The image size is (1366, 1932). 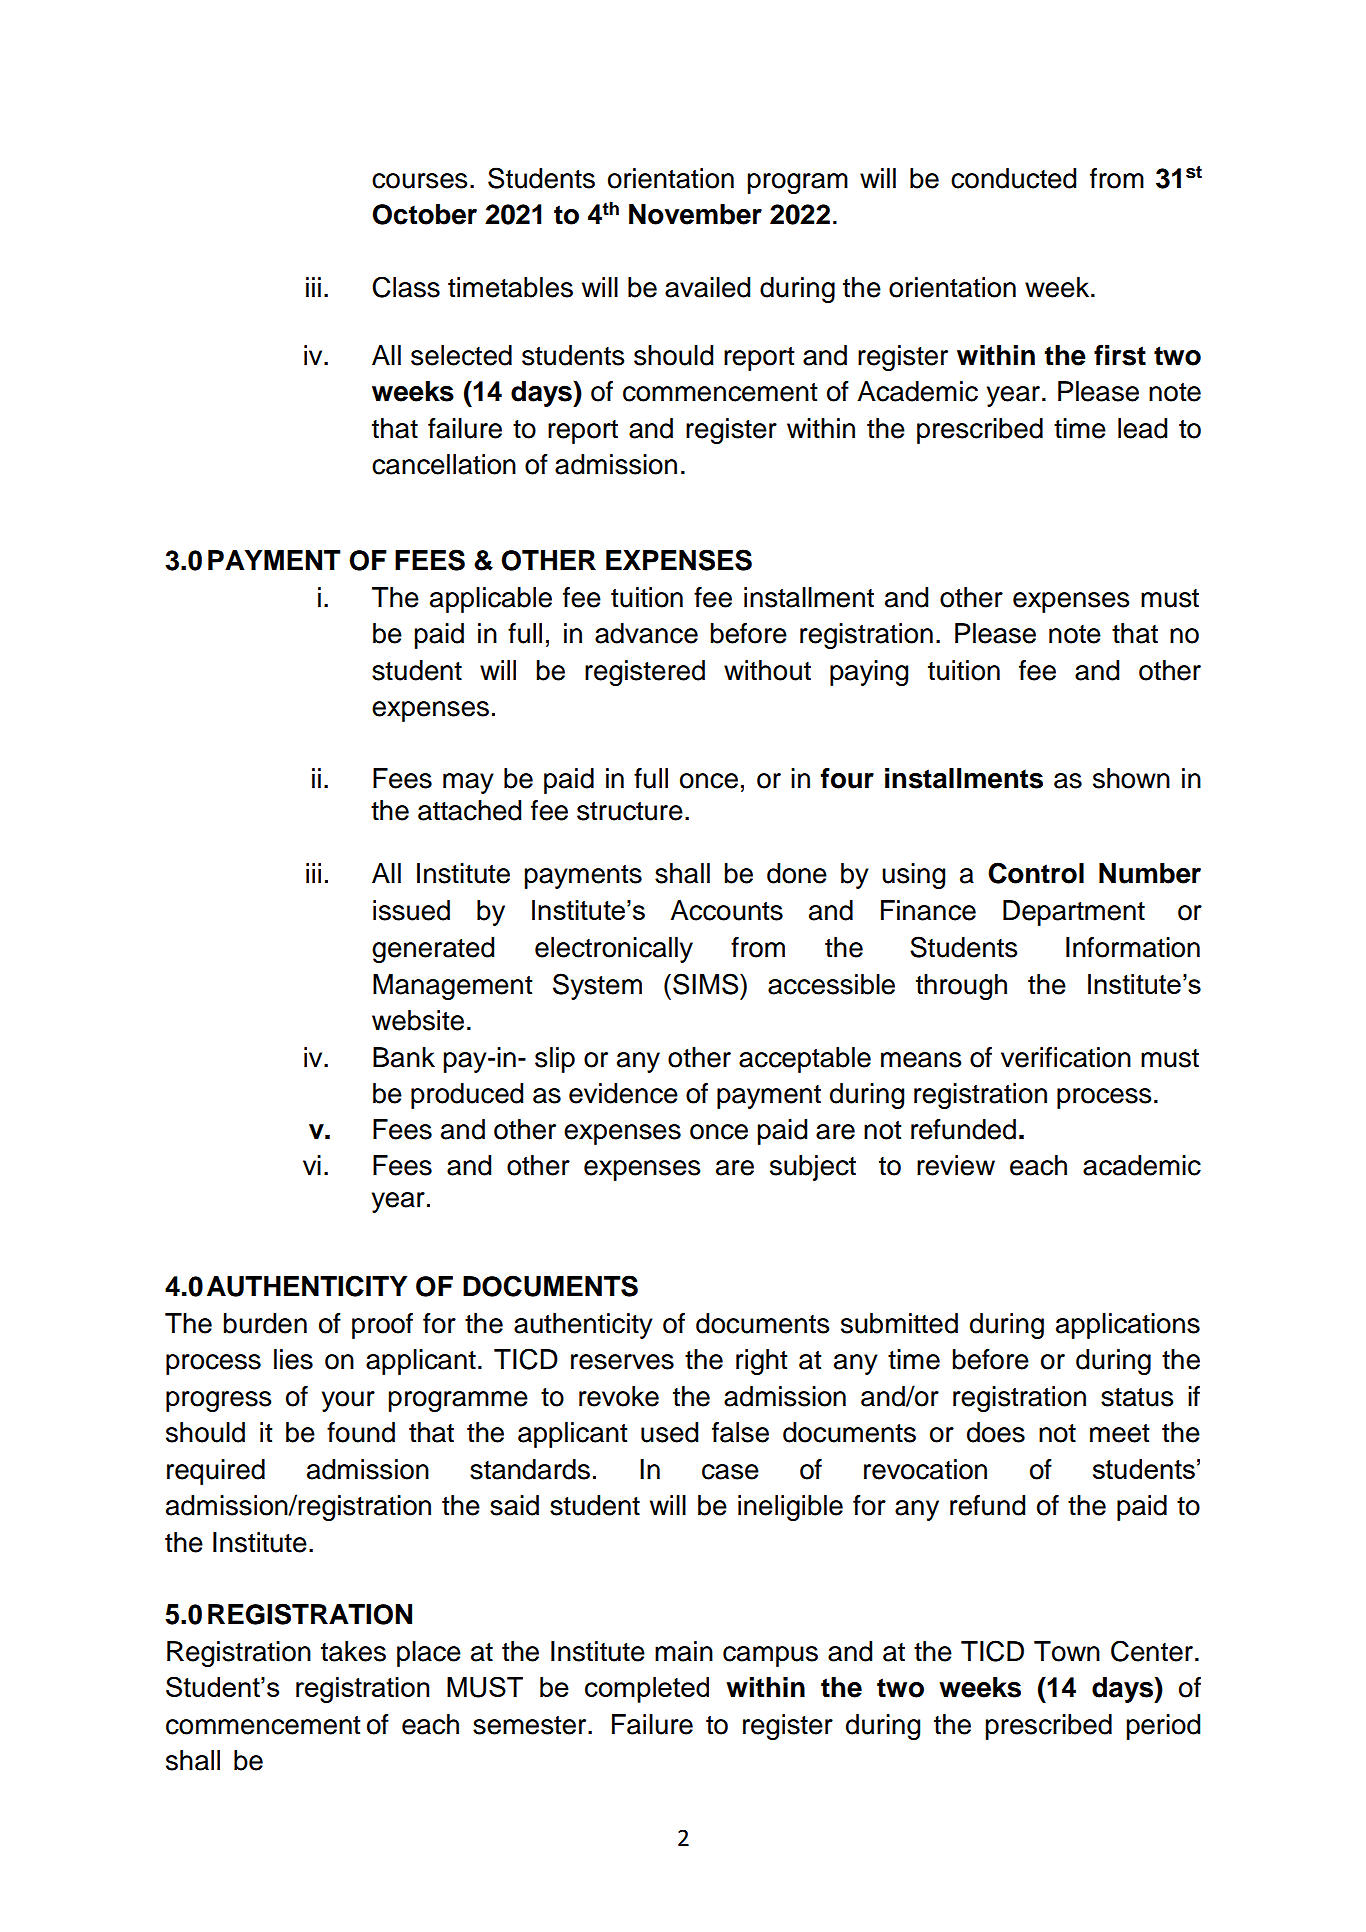 I want to click on Town, so click(x=1067, y=1651).
